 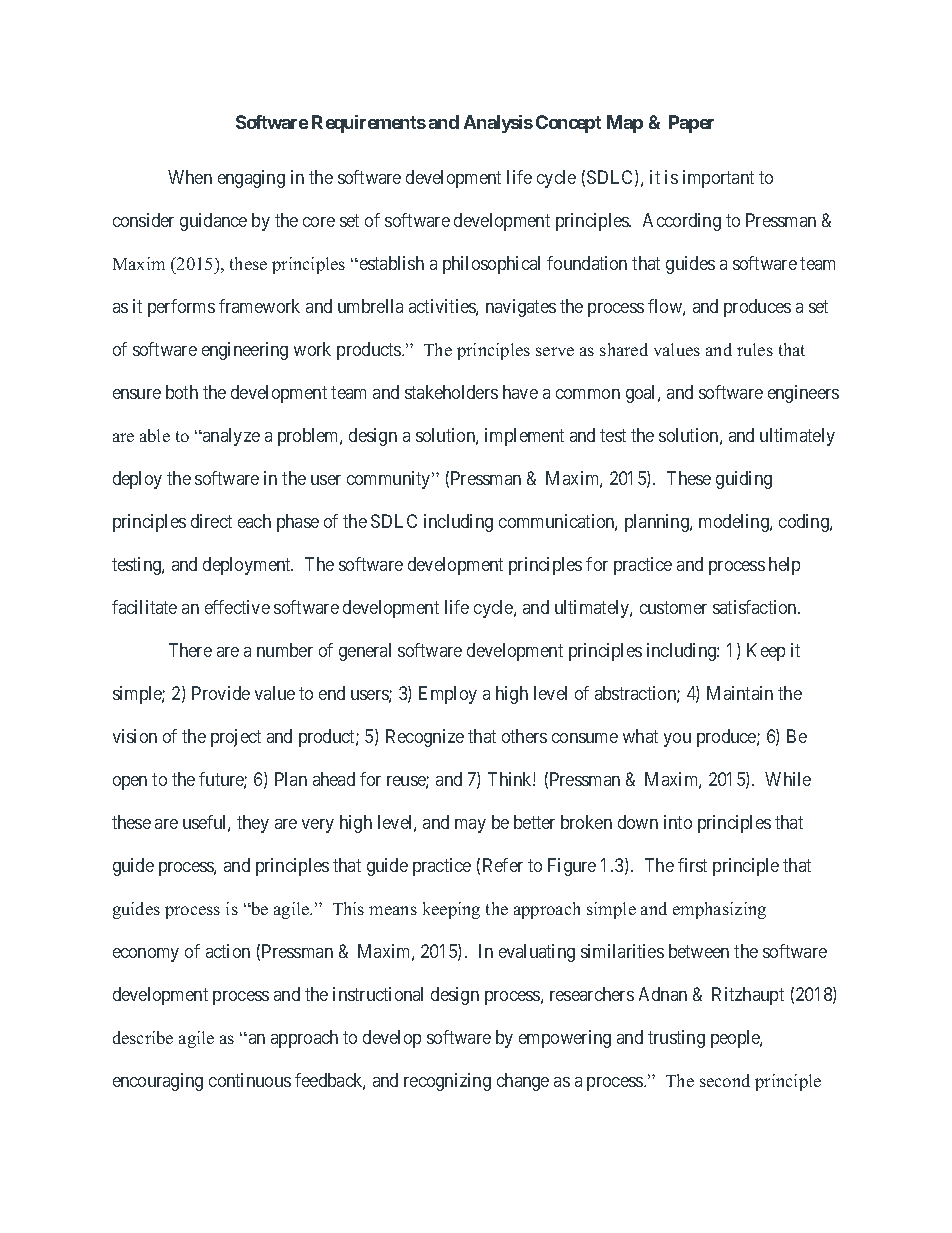 I want to click on continuous, so click(x=250, y=1080).
